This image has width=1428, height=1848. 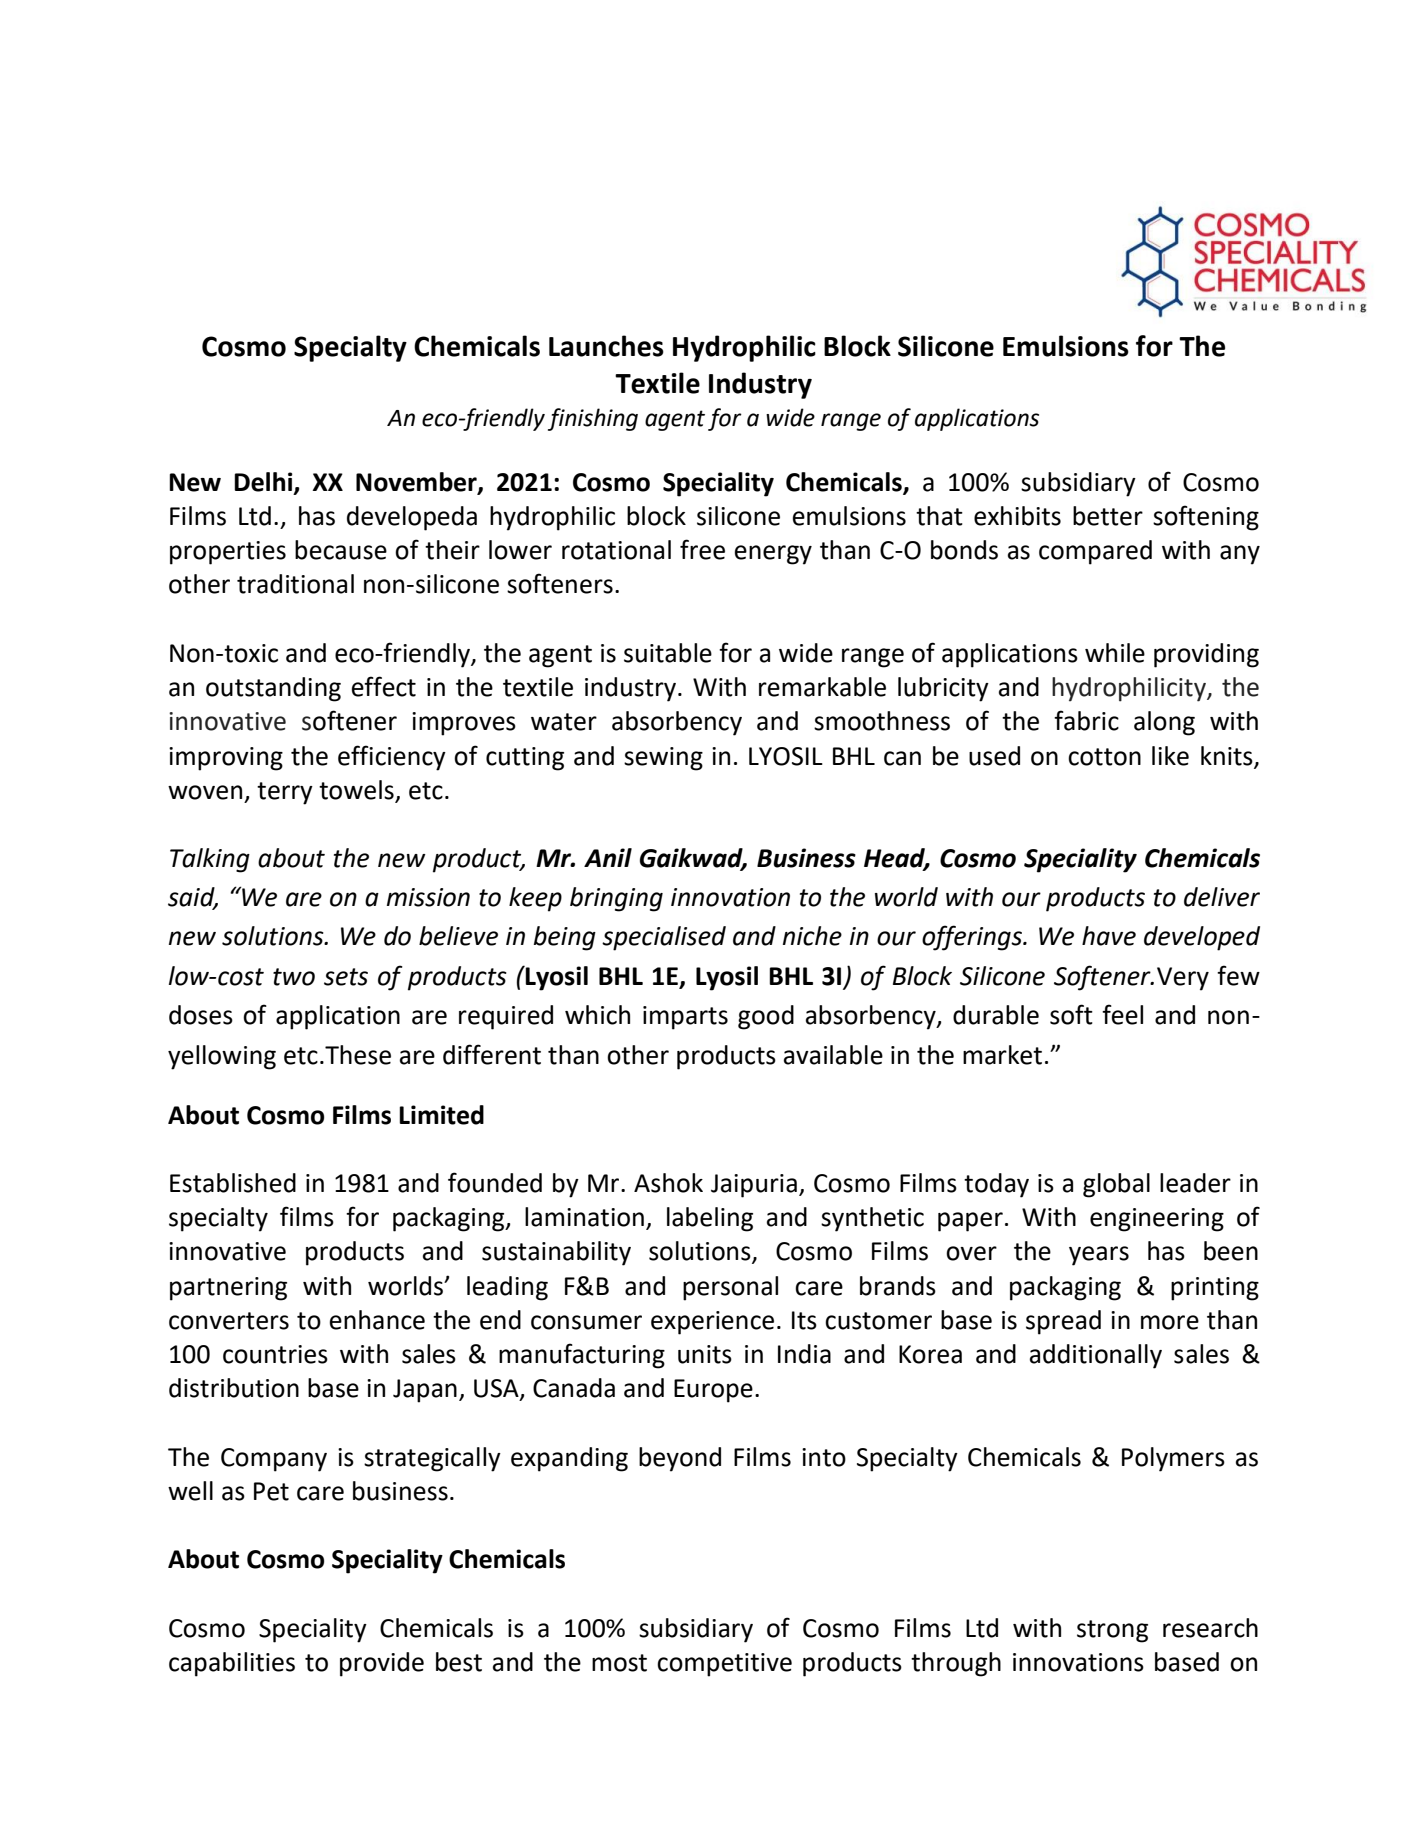 What do you see at coordinates (1122, 1014) in the image?
I see `feel` at bounding box center [1122, 1014].
